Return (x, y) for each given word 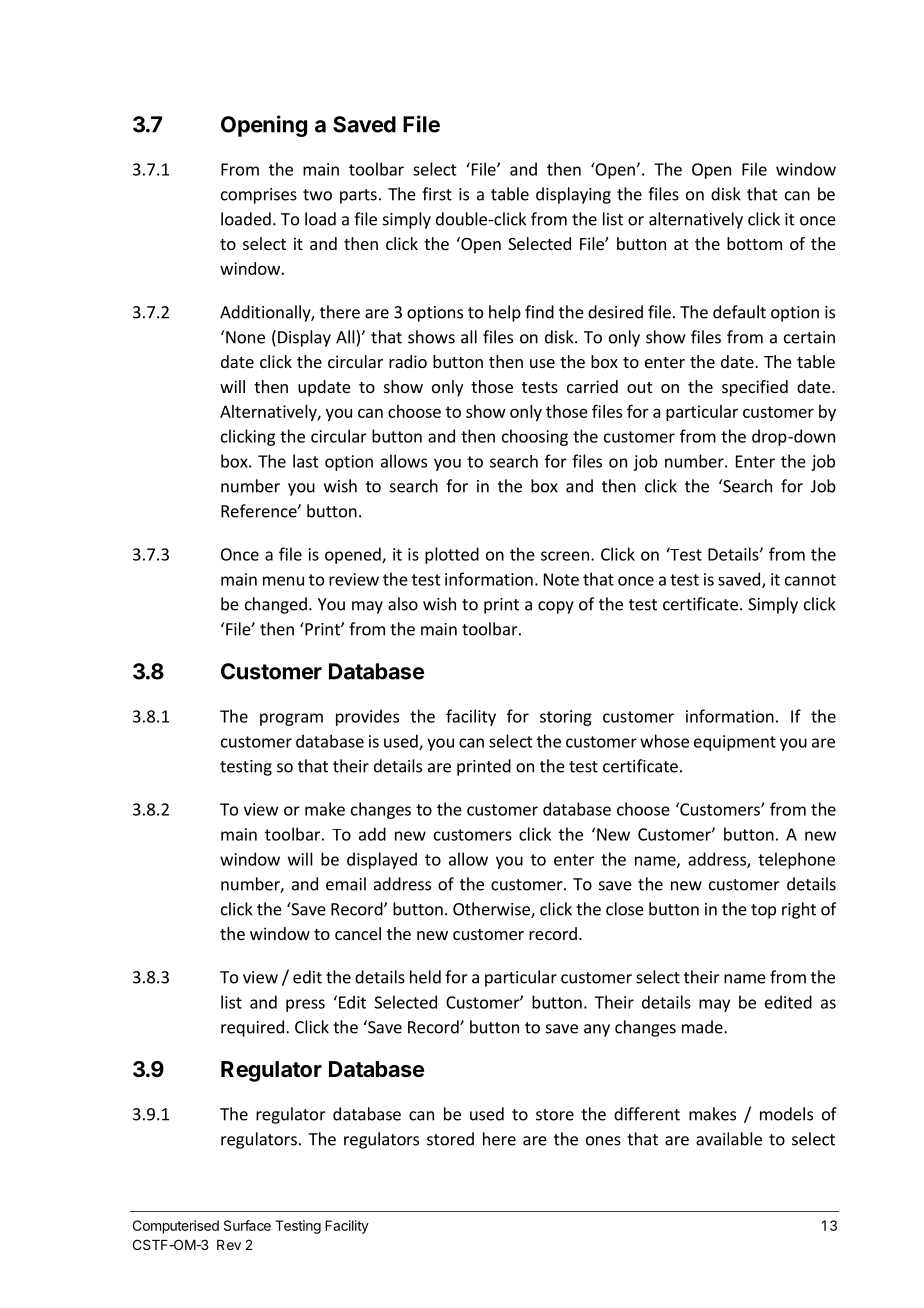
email (346, 884)
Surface (247, 1225)
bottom (754, 243)
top (763, 911)
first (437, 194)
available (729, 1139)
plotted (452, 555)
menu (283, 581)
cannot (810, 580)
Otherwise (492, 910)
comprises (259, 196)
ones (603, 1141)
